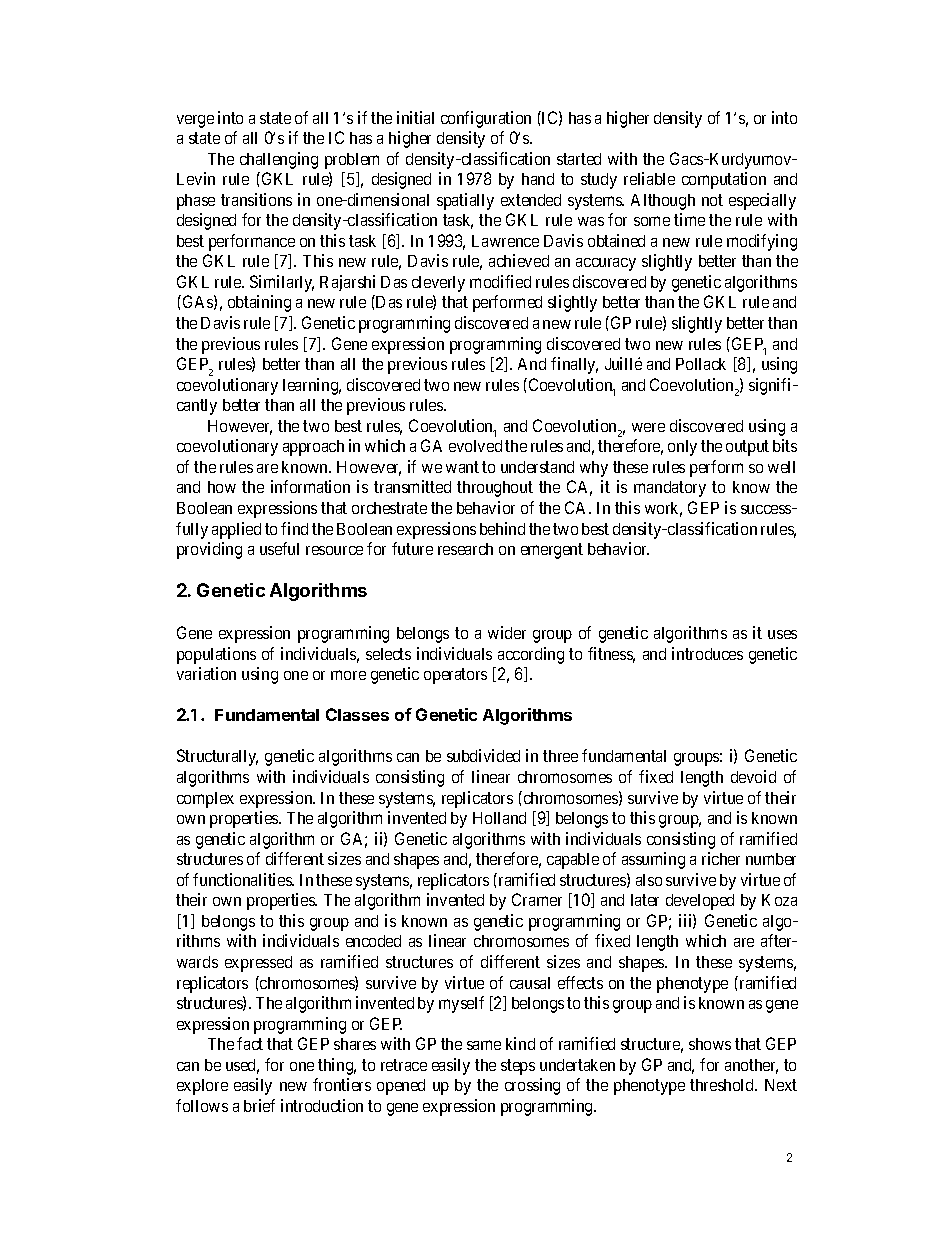 The height and width of the screenshot is (1233, 952). What do you see at coordinates (499, 818) in the screenshot?
I see `Holland` at bounding box center [499, 818].
